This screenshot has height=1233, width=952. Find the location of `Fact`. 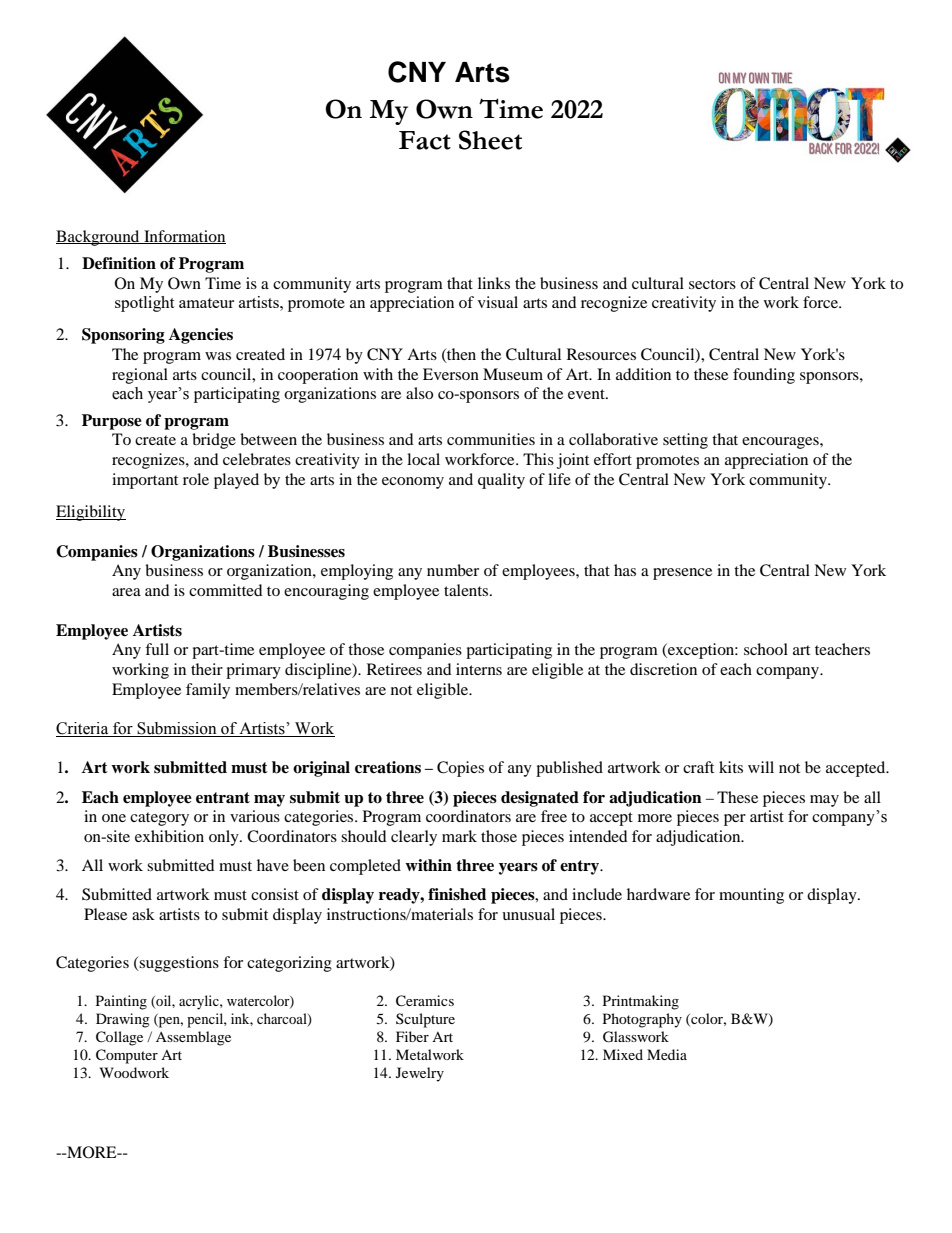

Fact is located at coordinates (425, 140).
